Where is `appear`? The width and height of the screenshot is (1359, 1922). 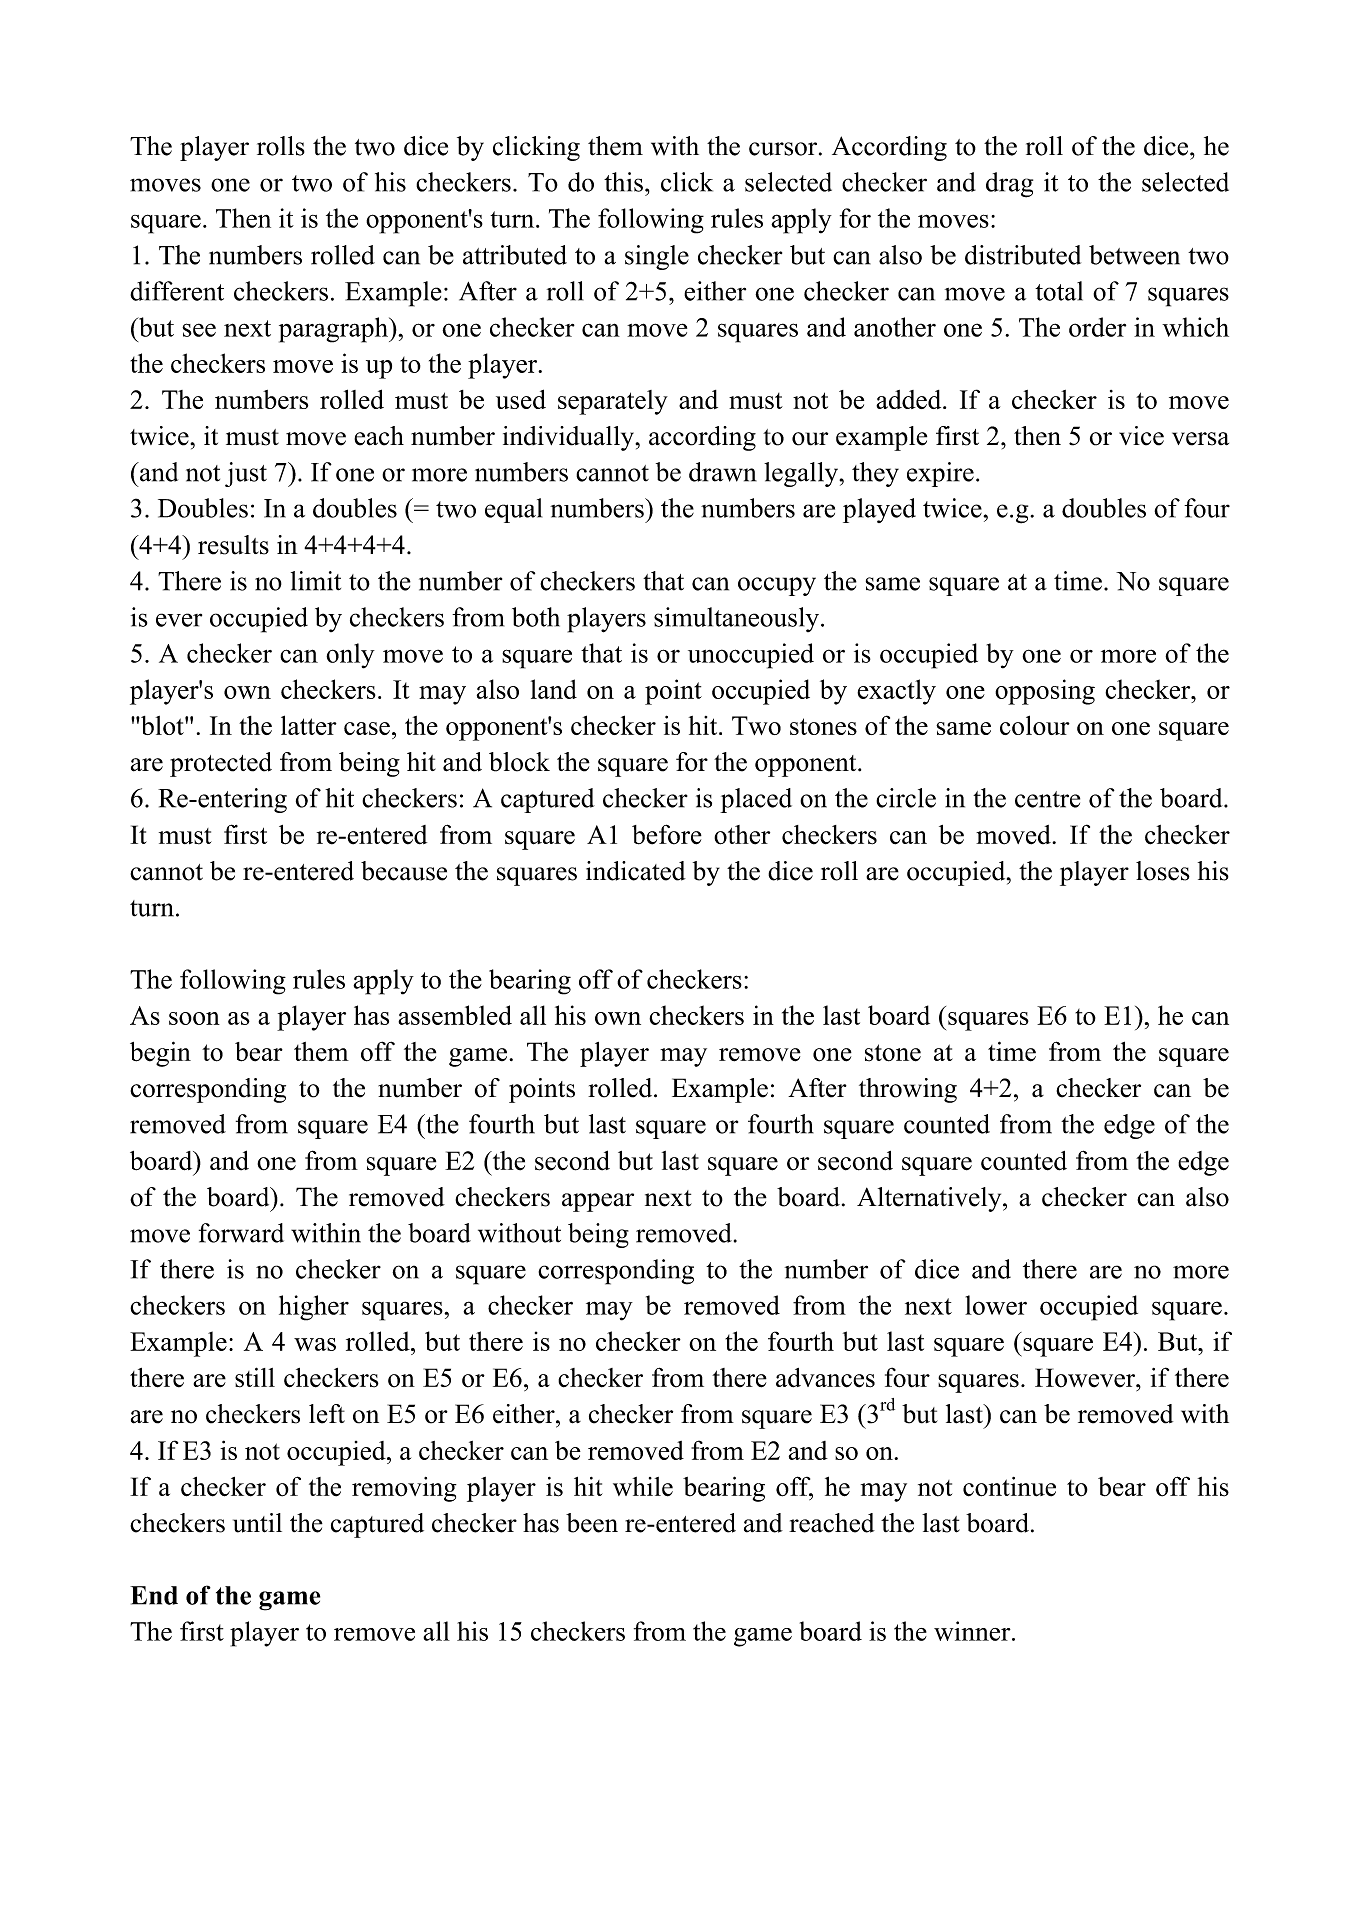 appear is located at coordinates (598, 1202).
